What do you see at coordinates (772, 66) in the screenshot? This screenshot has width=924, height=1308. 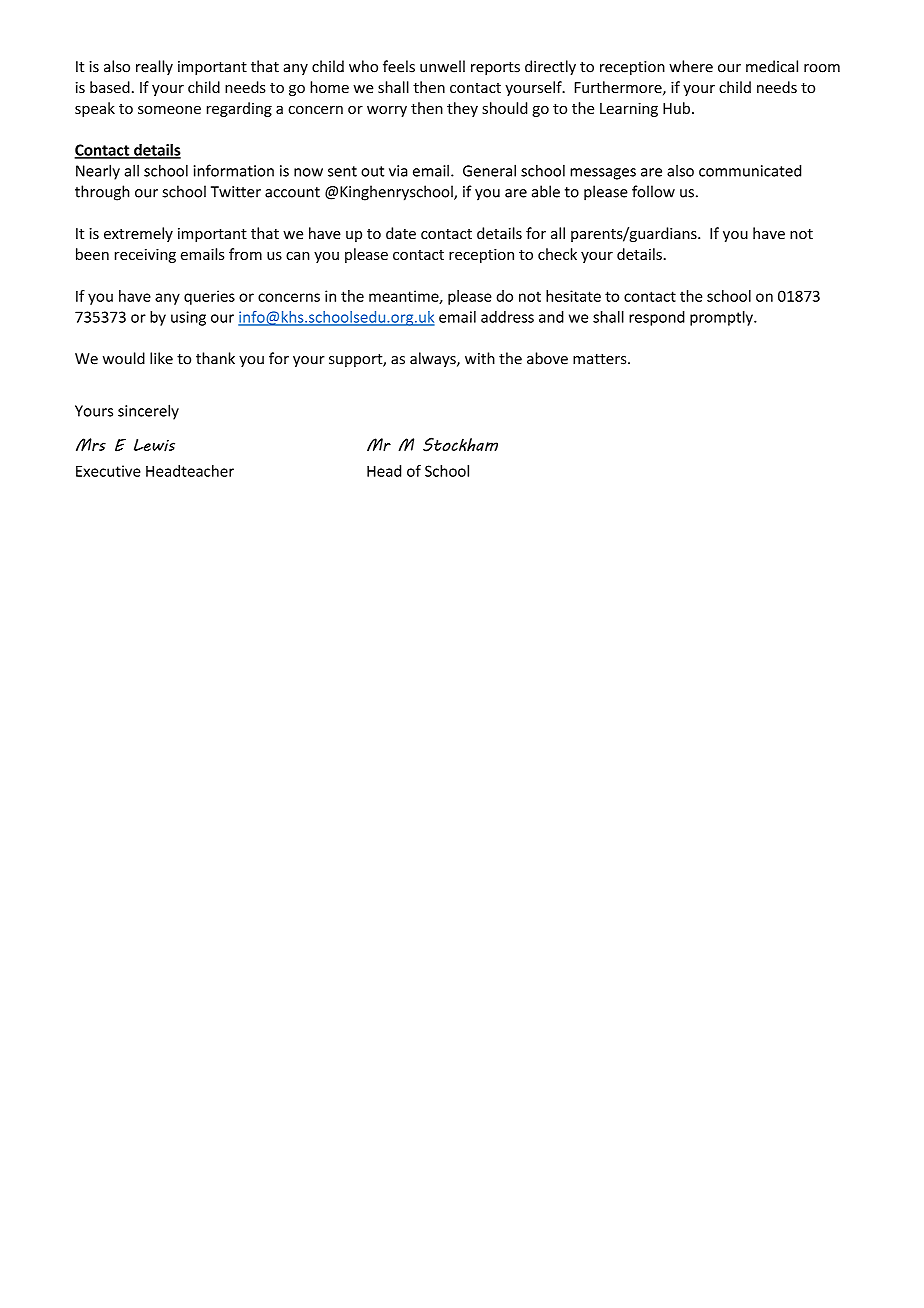 I see `medical` at bounding box center [772, 66].
